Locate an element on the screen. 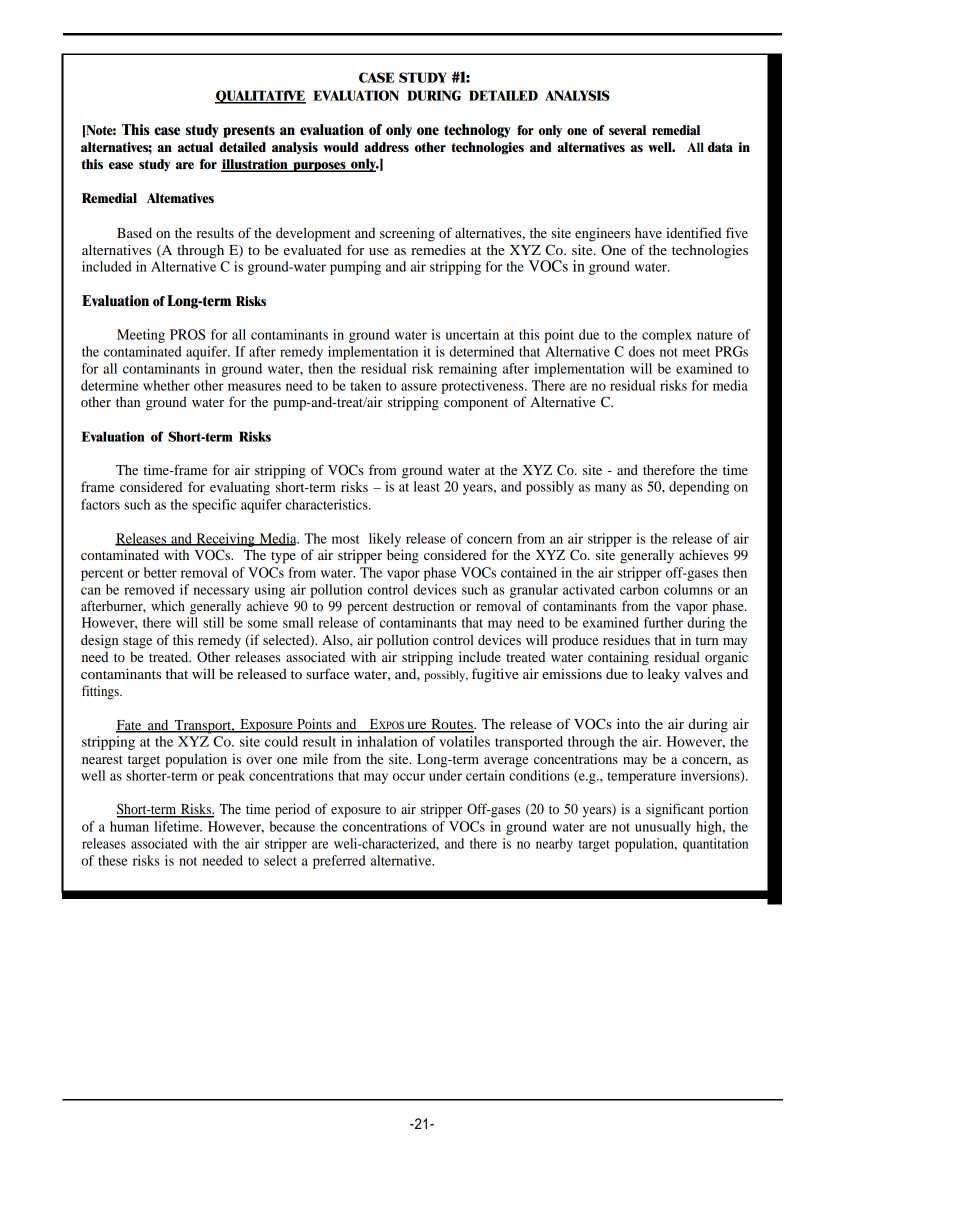 Image resolution: width=957 pixels, height=1232 pixels. actual is located at coordinates (195, 147).
